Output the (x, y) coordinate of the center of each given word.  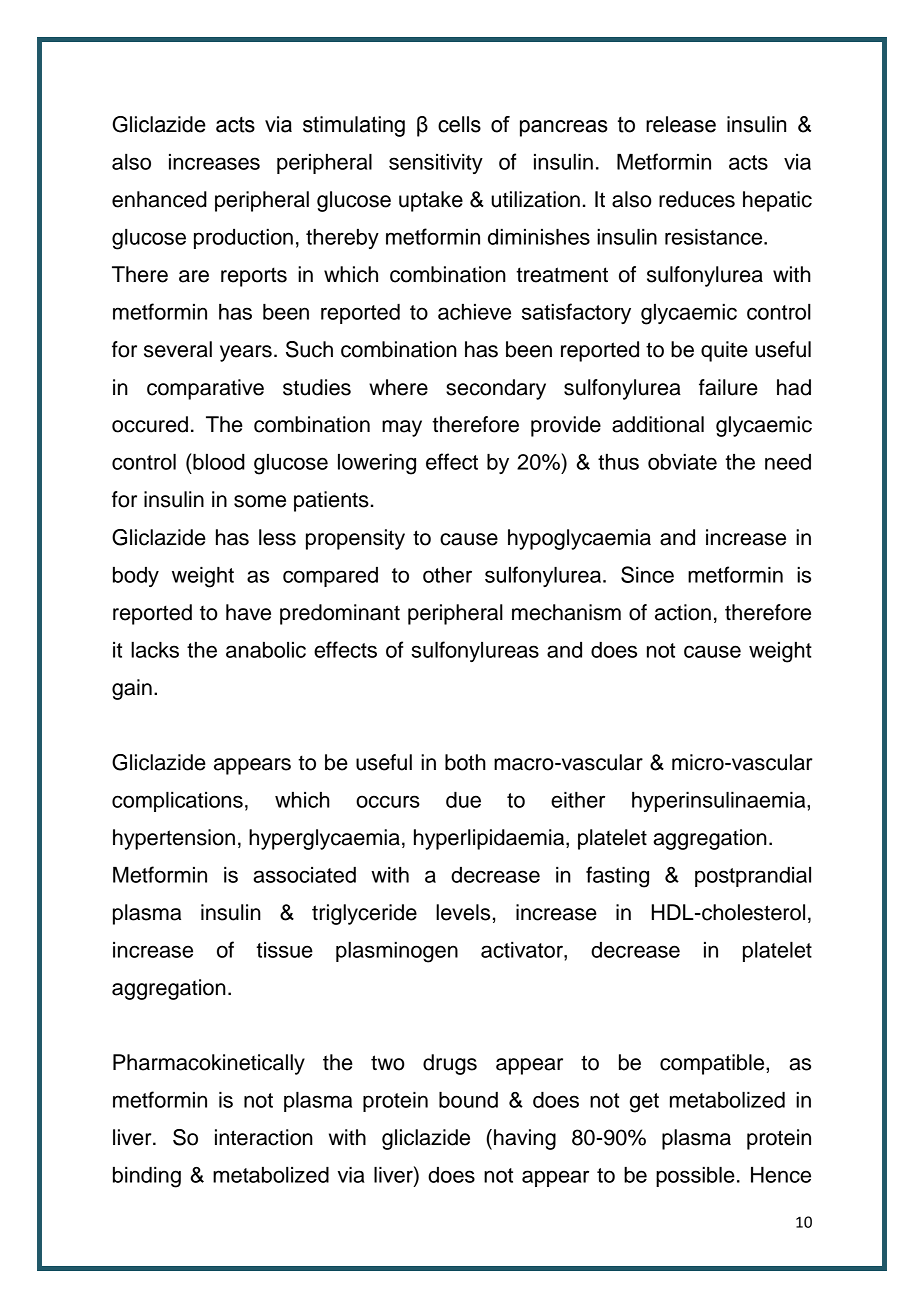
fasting (617, 877)
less (277, 537)
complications (177, 802)
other (447, 575)
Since (647, 574)
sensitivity (436, 164)
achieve (474, 312)
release (681, 124)
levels (463, 912)
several (178, 349)
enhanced (159, 199)
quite (724, 351)
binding (147, 1177)
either (578, 800)
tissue (284, 950)
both (465, 762)
